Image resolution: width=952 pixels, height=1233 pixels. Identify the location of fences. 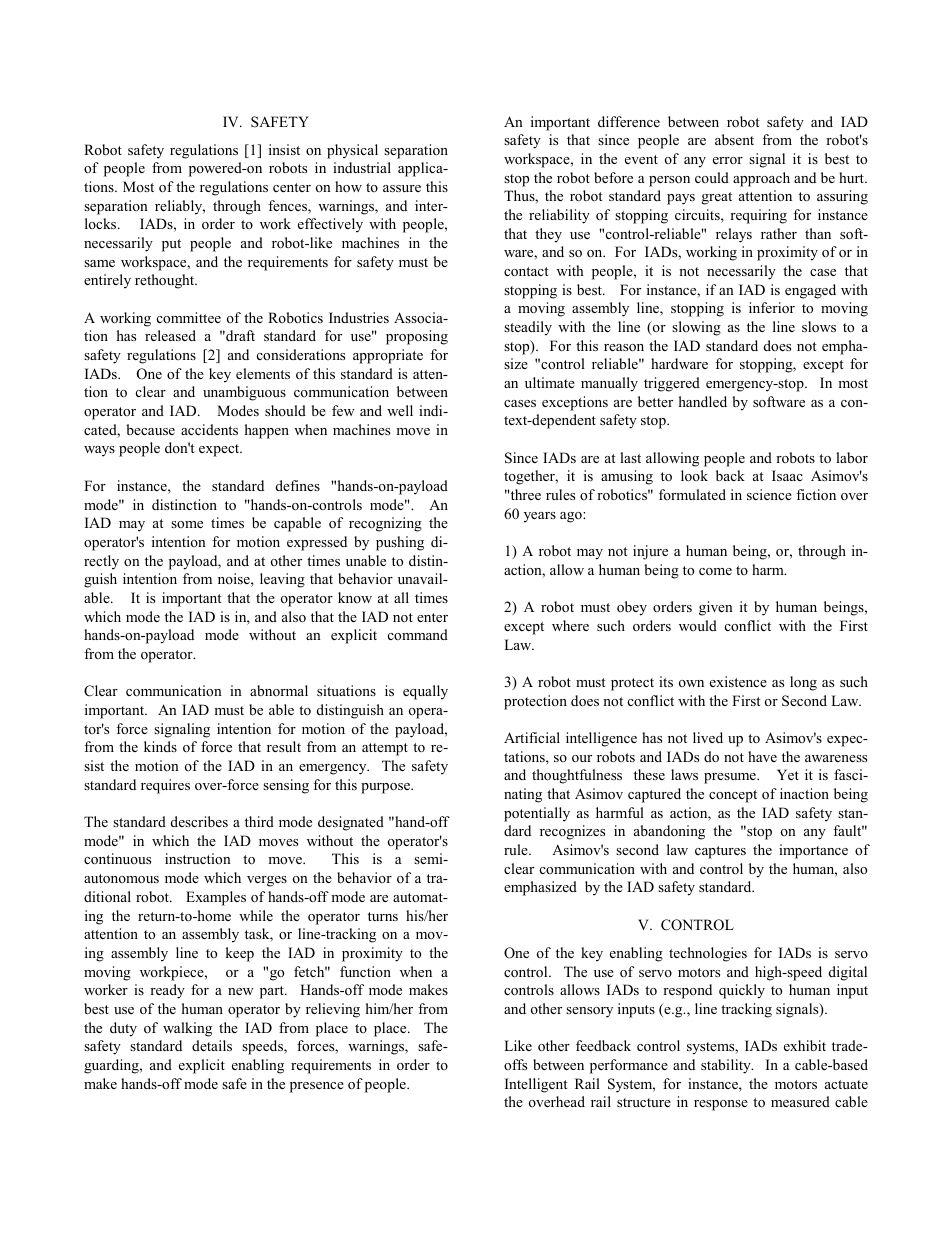
(288, 207).
